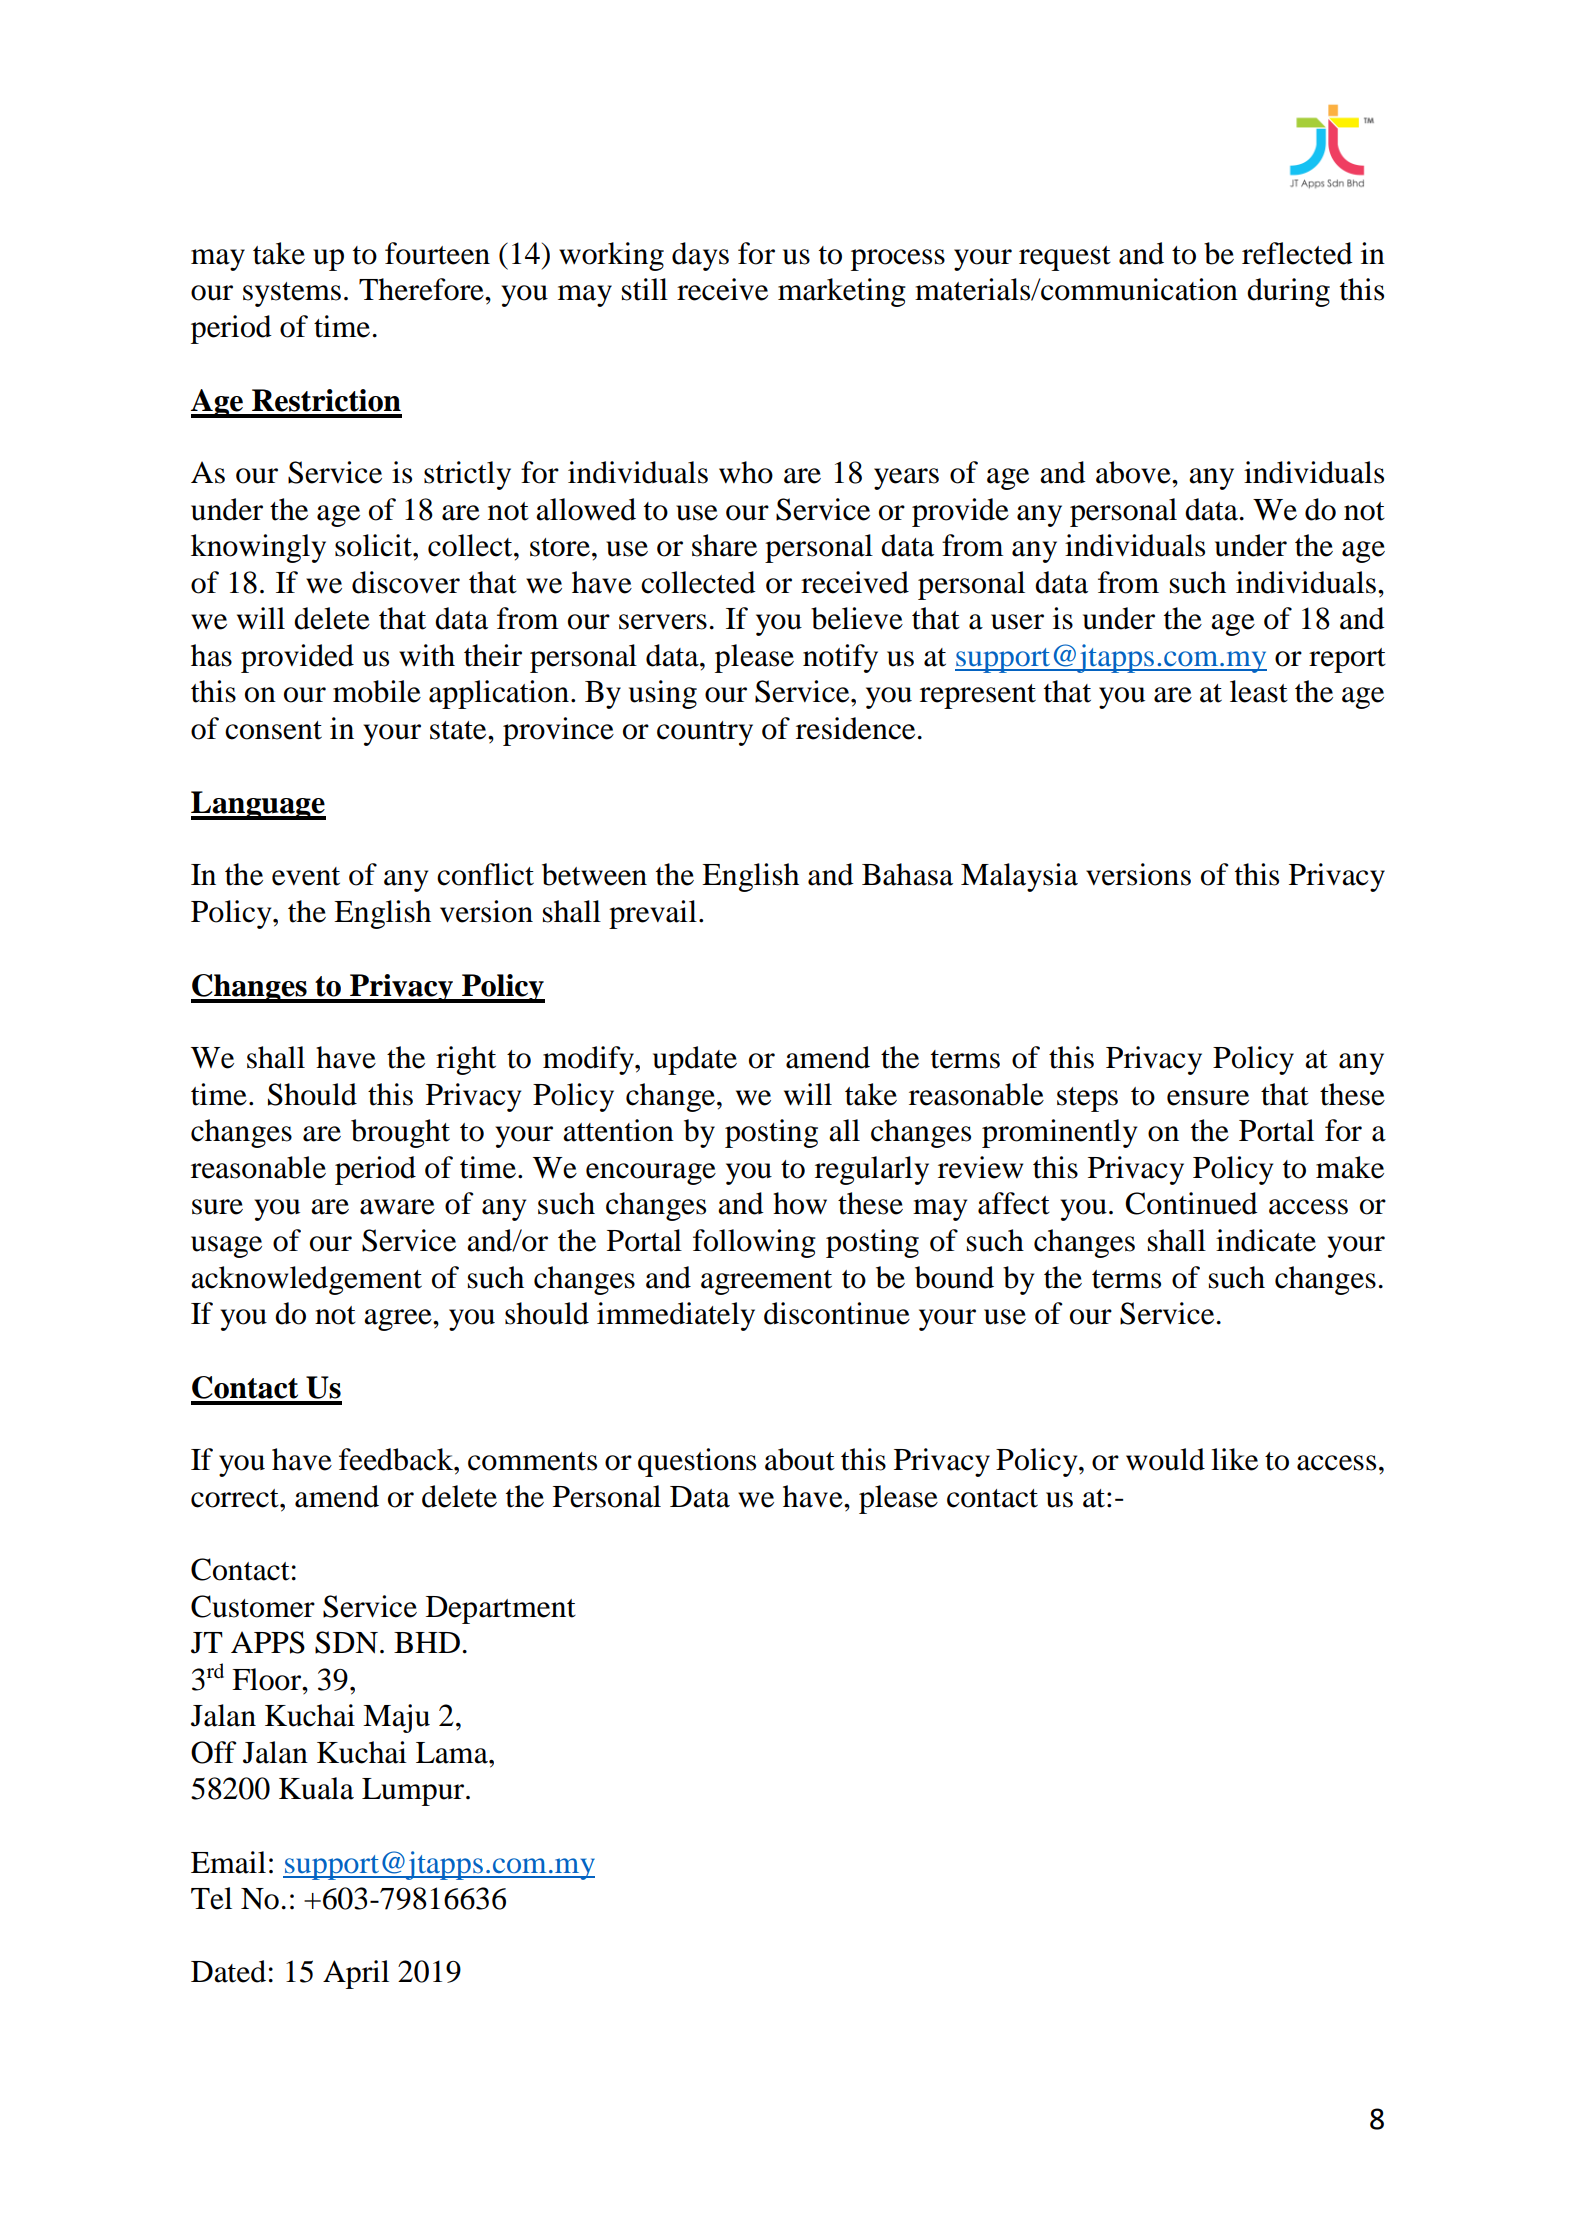 This screenshot has height=2231, width=1576. I want to click on least, so click(1259, 691).
